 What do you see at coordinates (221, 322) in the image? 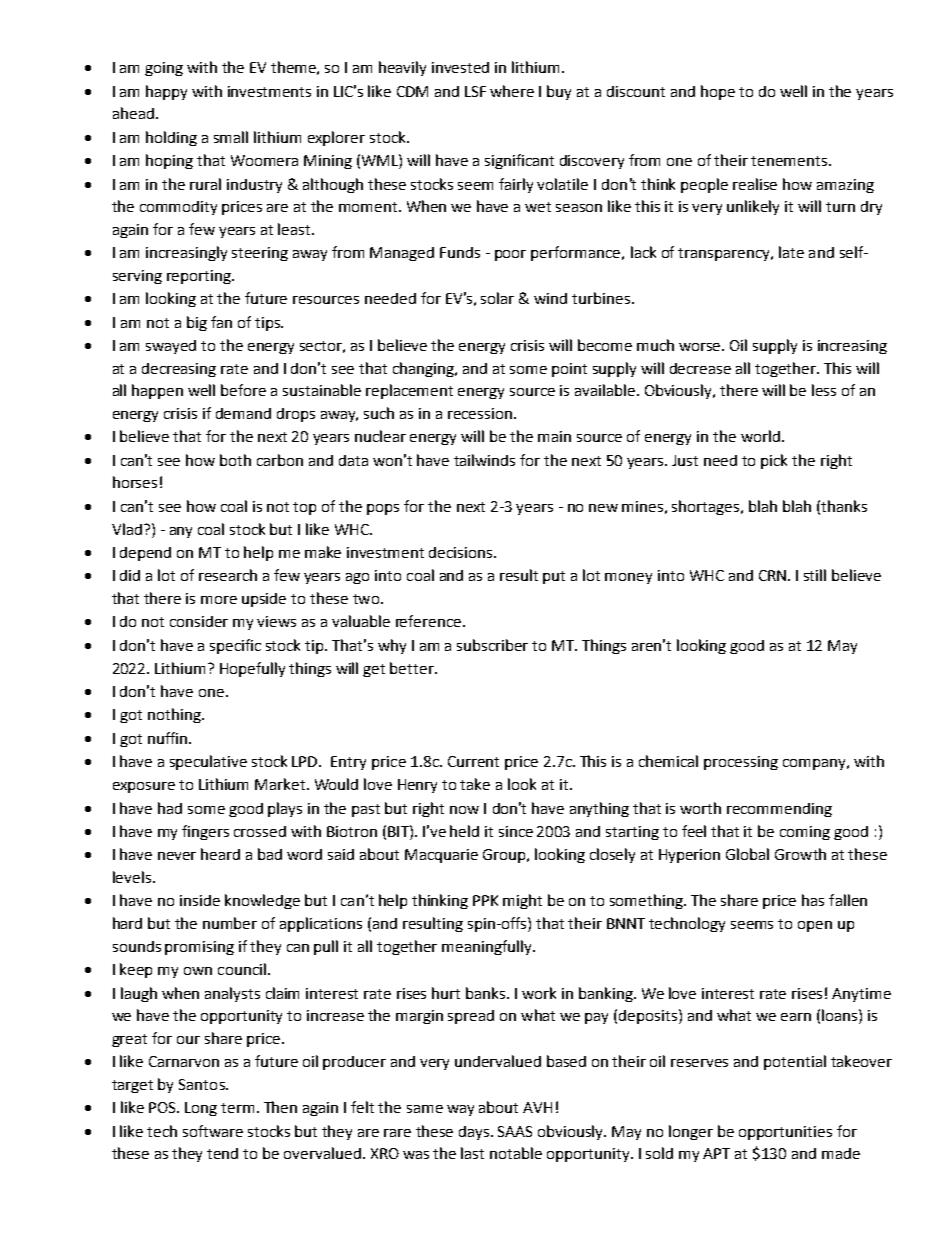
I see `fan` at bounding box center [221, 322].
